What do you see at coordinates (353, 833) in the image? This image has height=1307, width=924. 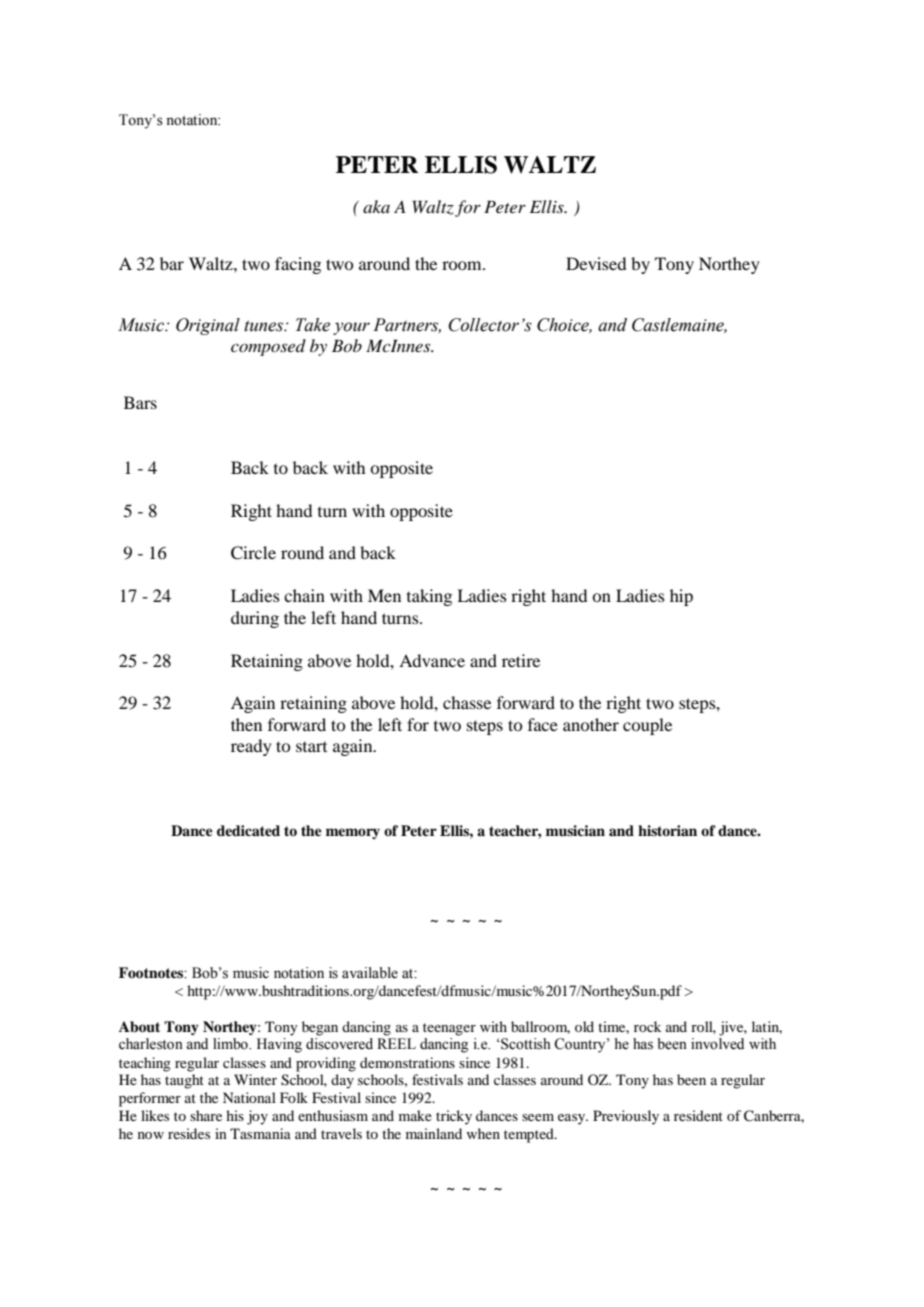 I see `memory` at bounding box center [353, 833].
